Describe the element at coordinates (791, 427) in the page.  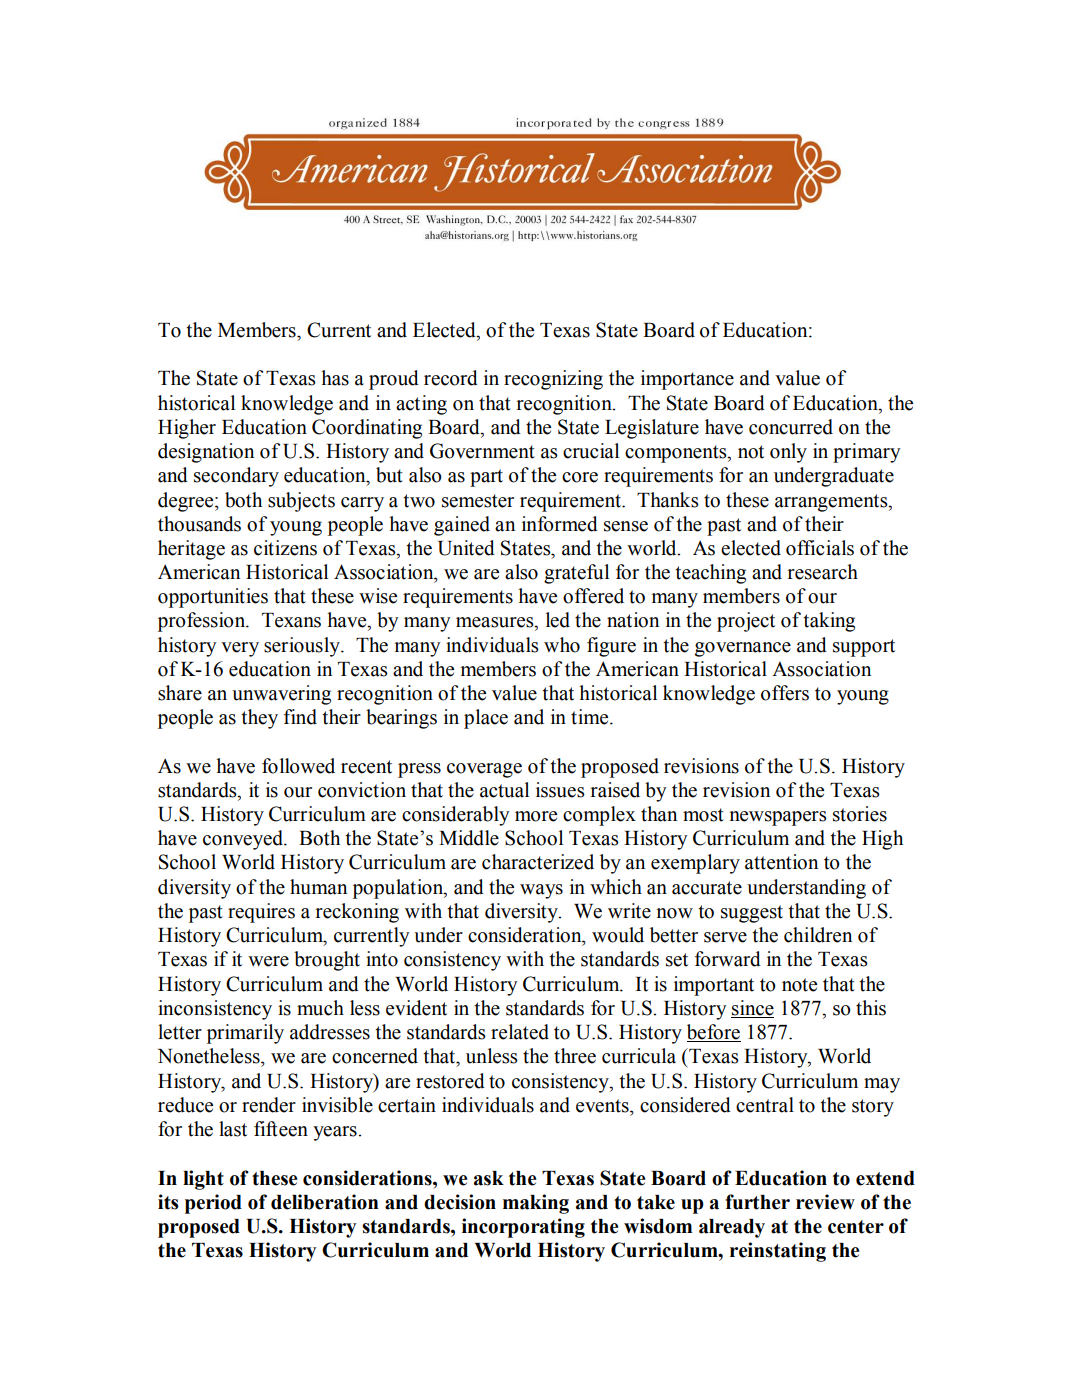
I see `concurred` at that location.
